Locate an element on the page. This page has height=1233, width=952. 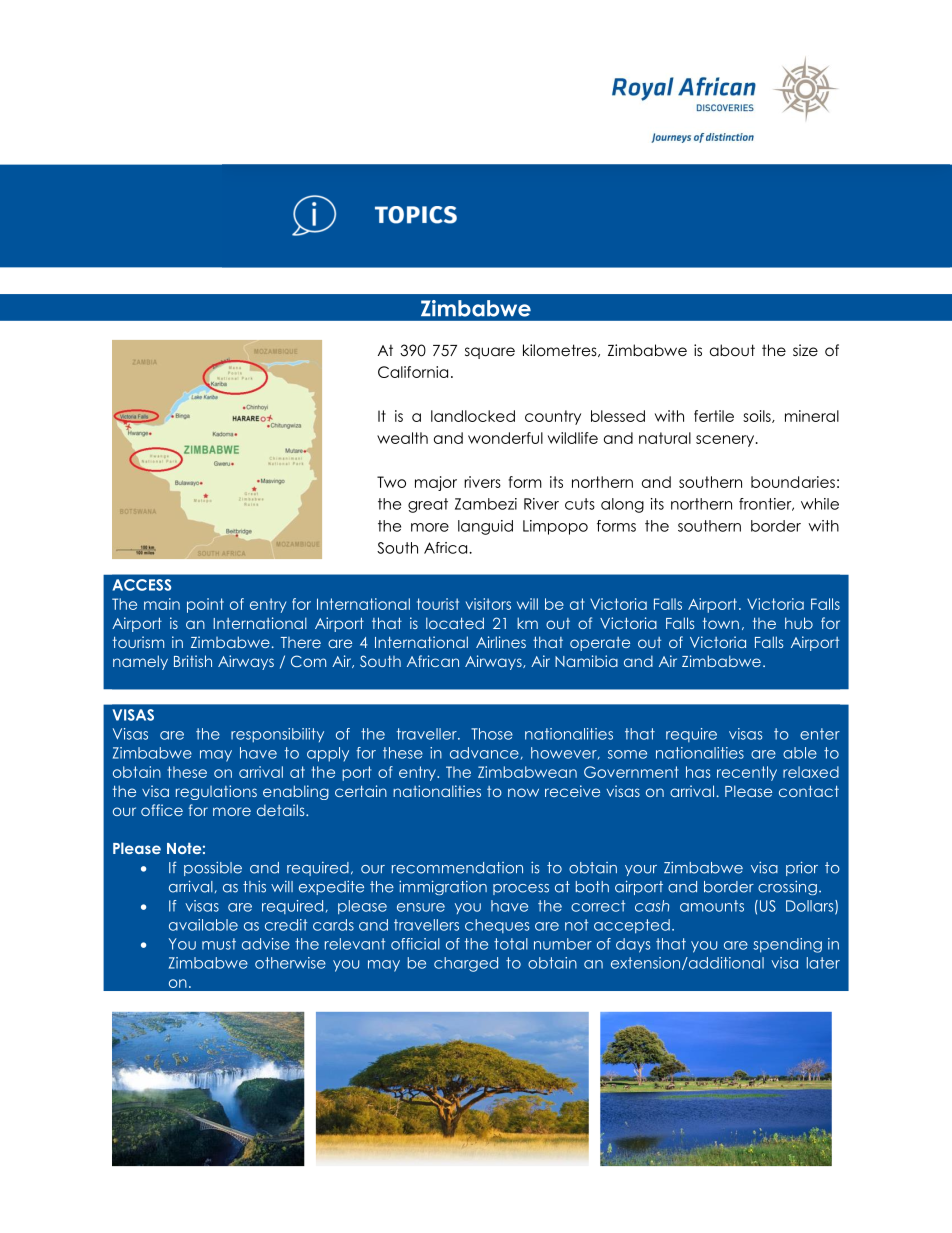
responsibility is located at coordinates (277, 735).
